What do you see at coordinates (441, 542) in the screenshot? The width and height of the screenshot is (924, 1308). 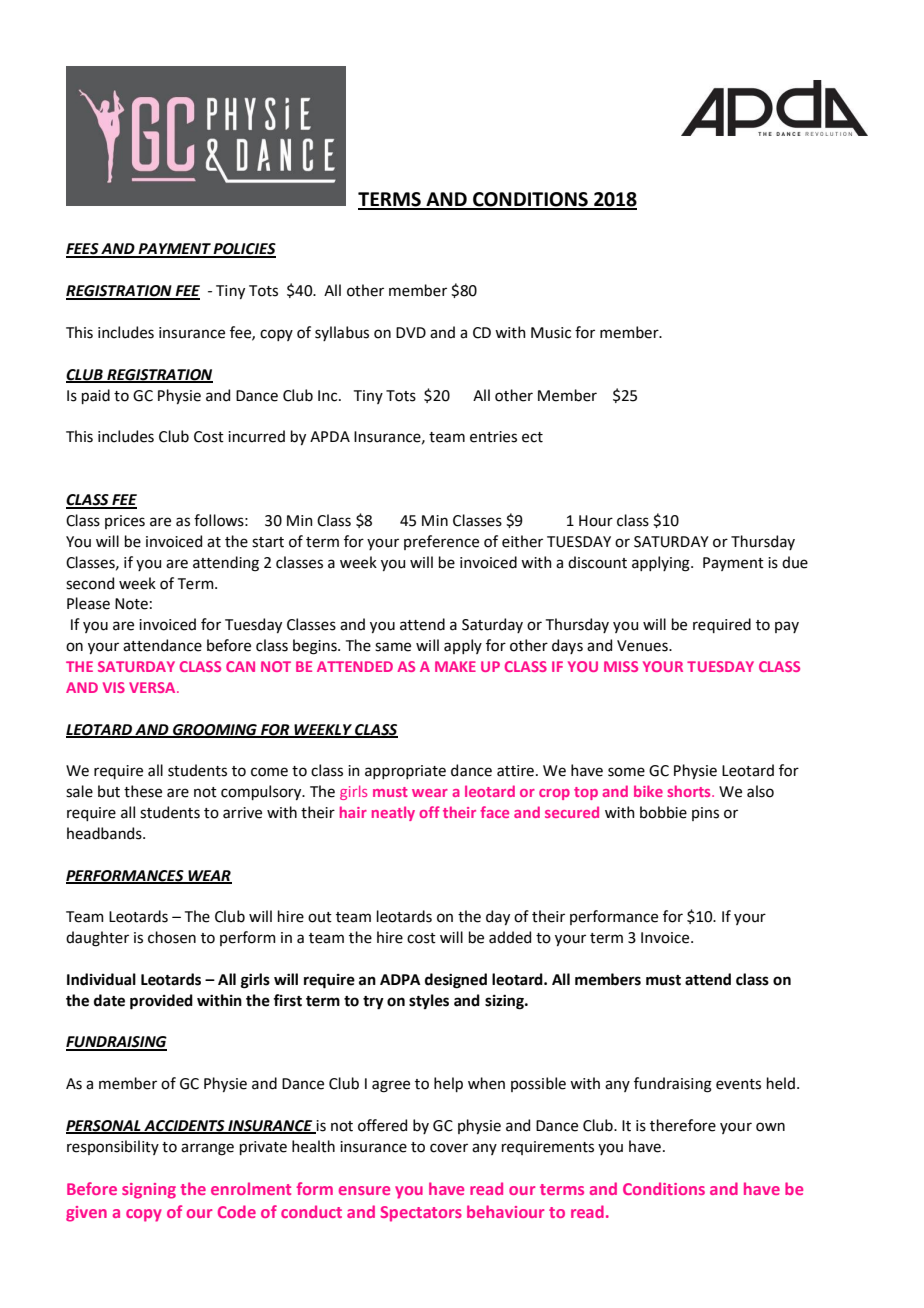 I see `preference` at bounding box center [441, 542].
